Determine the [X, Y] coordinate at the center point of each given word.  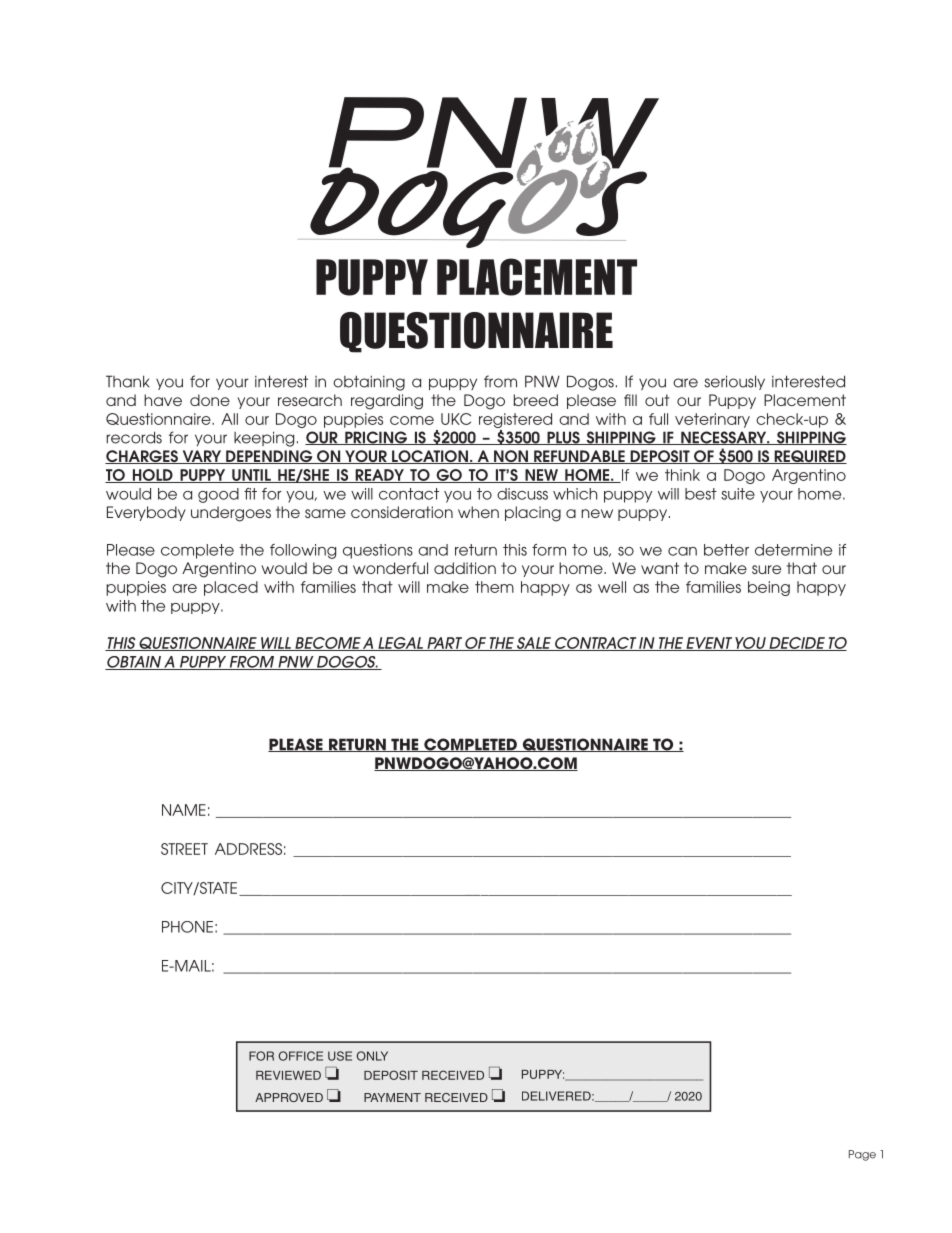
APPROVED [289, 1097]
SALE [534, 644]
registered [515, 420]
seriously [734, 382]
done [210, 400]
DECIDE [797, 644]
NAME [184, 810]
